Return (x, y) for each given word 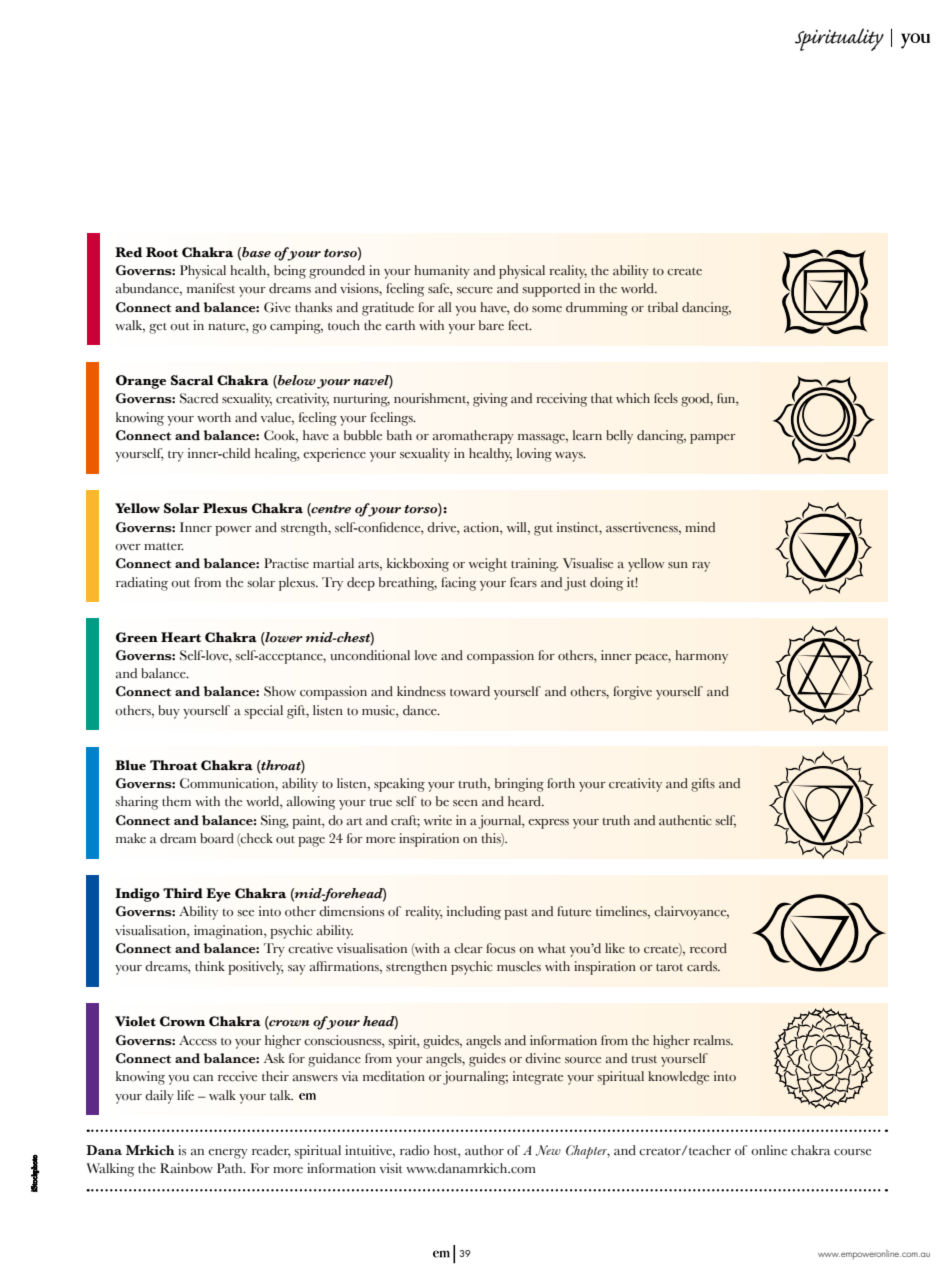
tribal (663, 307)
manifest (211, 288)
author (484, 1150)
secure (475, 290)
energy (228, 1154)
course (852, 1152)
